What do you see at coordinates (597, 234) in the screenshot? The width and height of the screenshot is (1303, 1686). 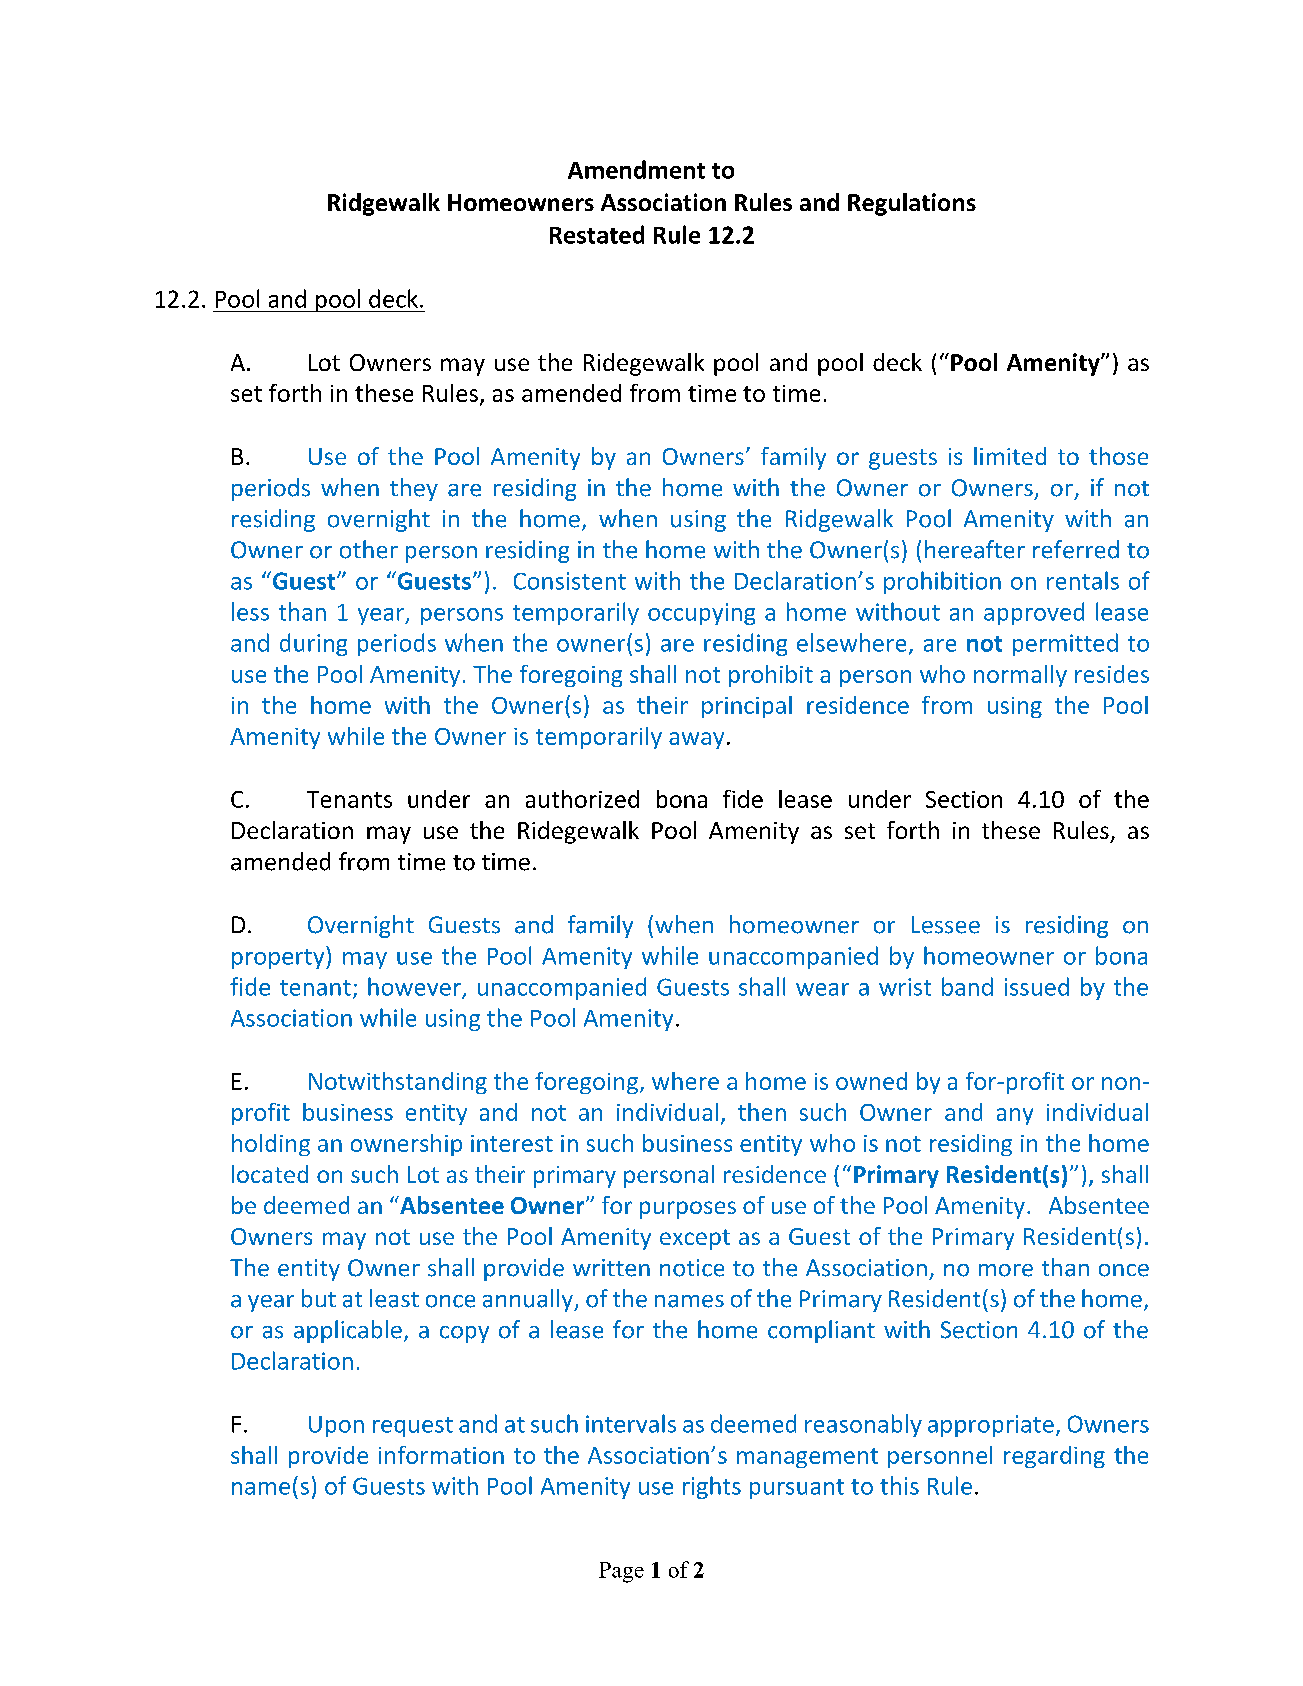 I see `Restated` at bounding box center [597, 234].
